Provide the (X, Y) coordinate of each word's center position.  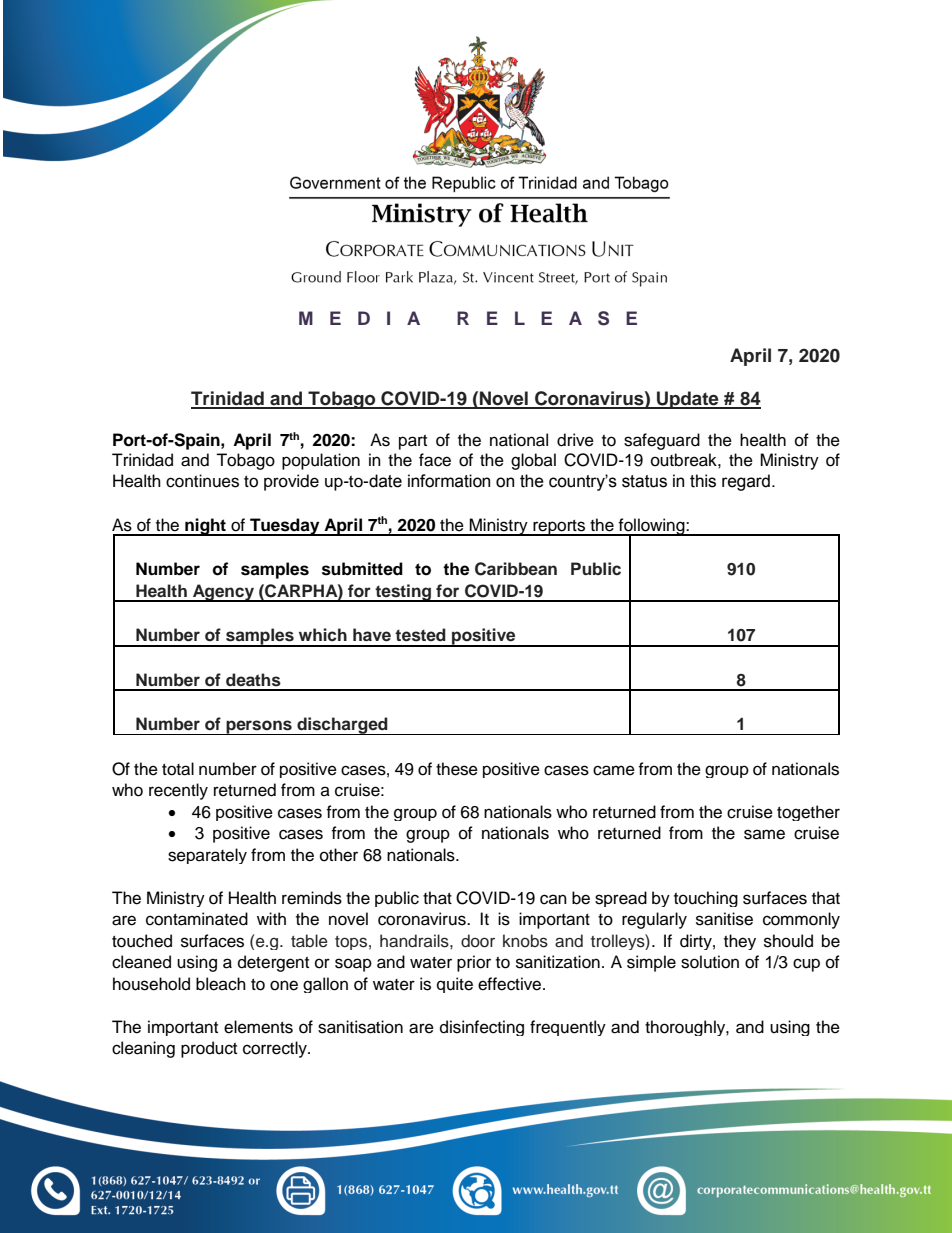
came (614, 770)
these (457, 769)
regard (746, 482)
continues (202, 481)
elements (258, 1027)
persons (259, 727)
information (449, 481)
